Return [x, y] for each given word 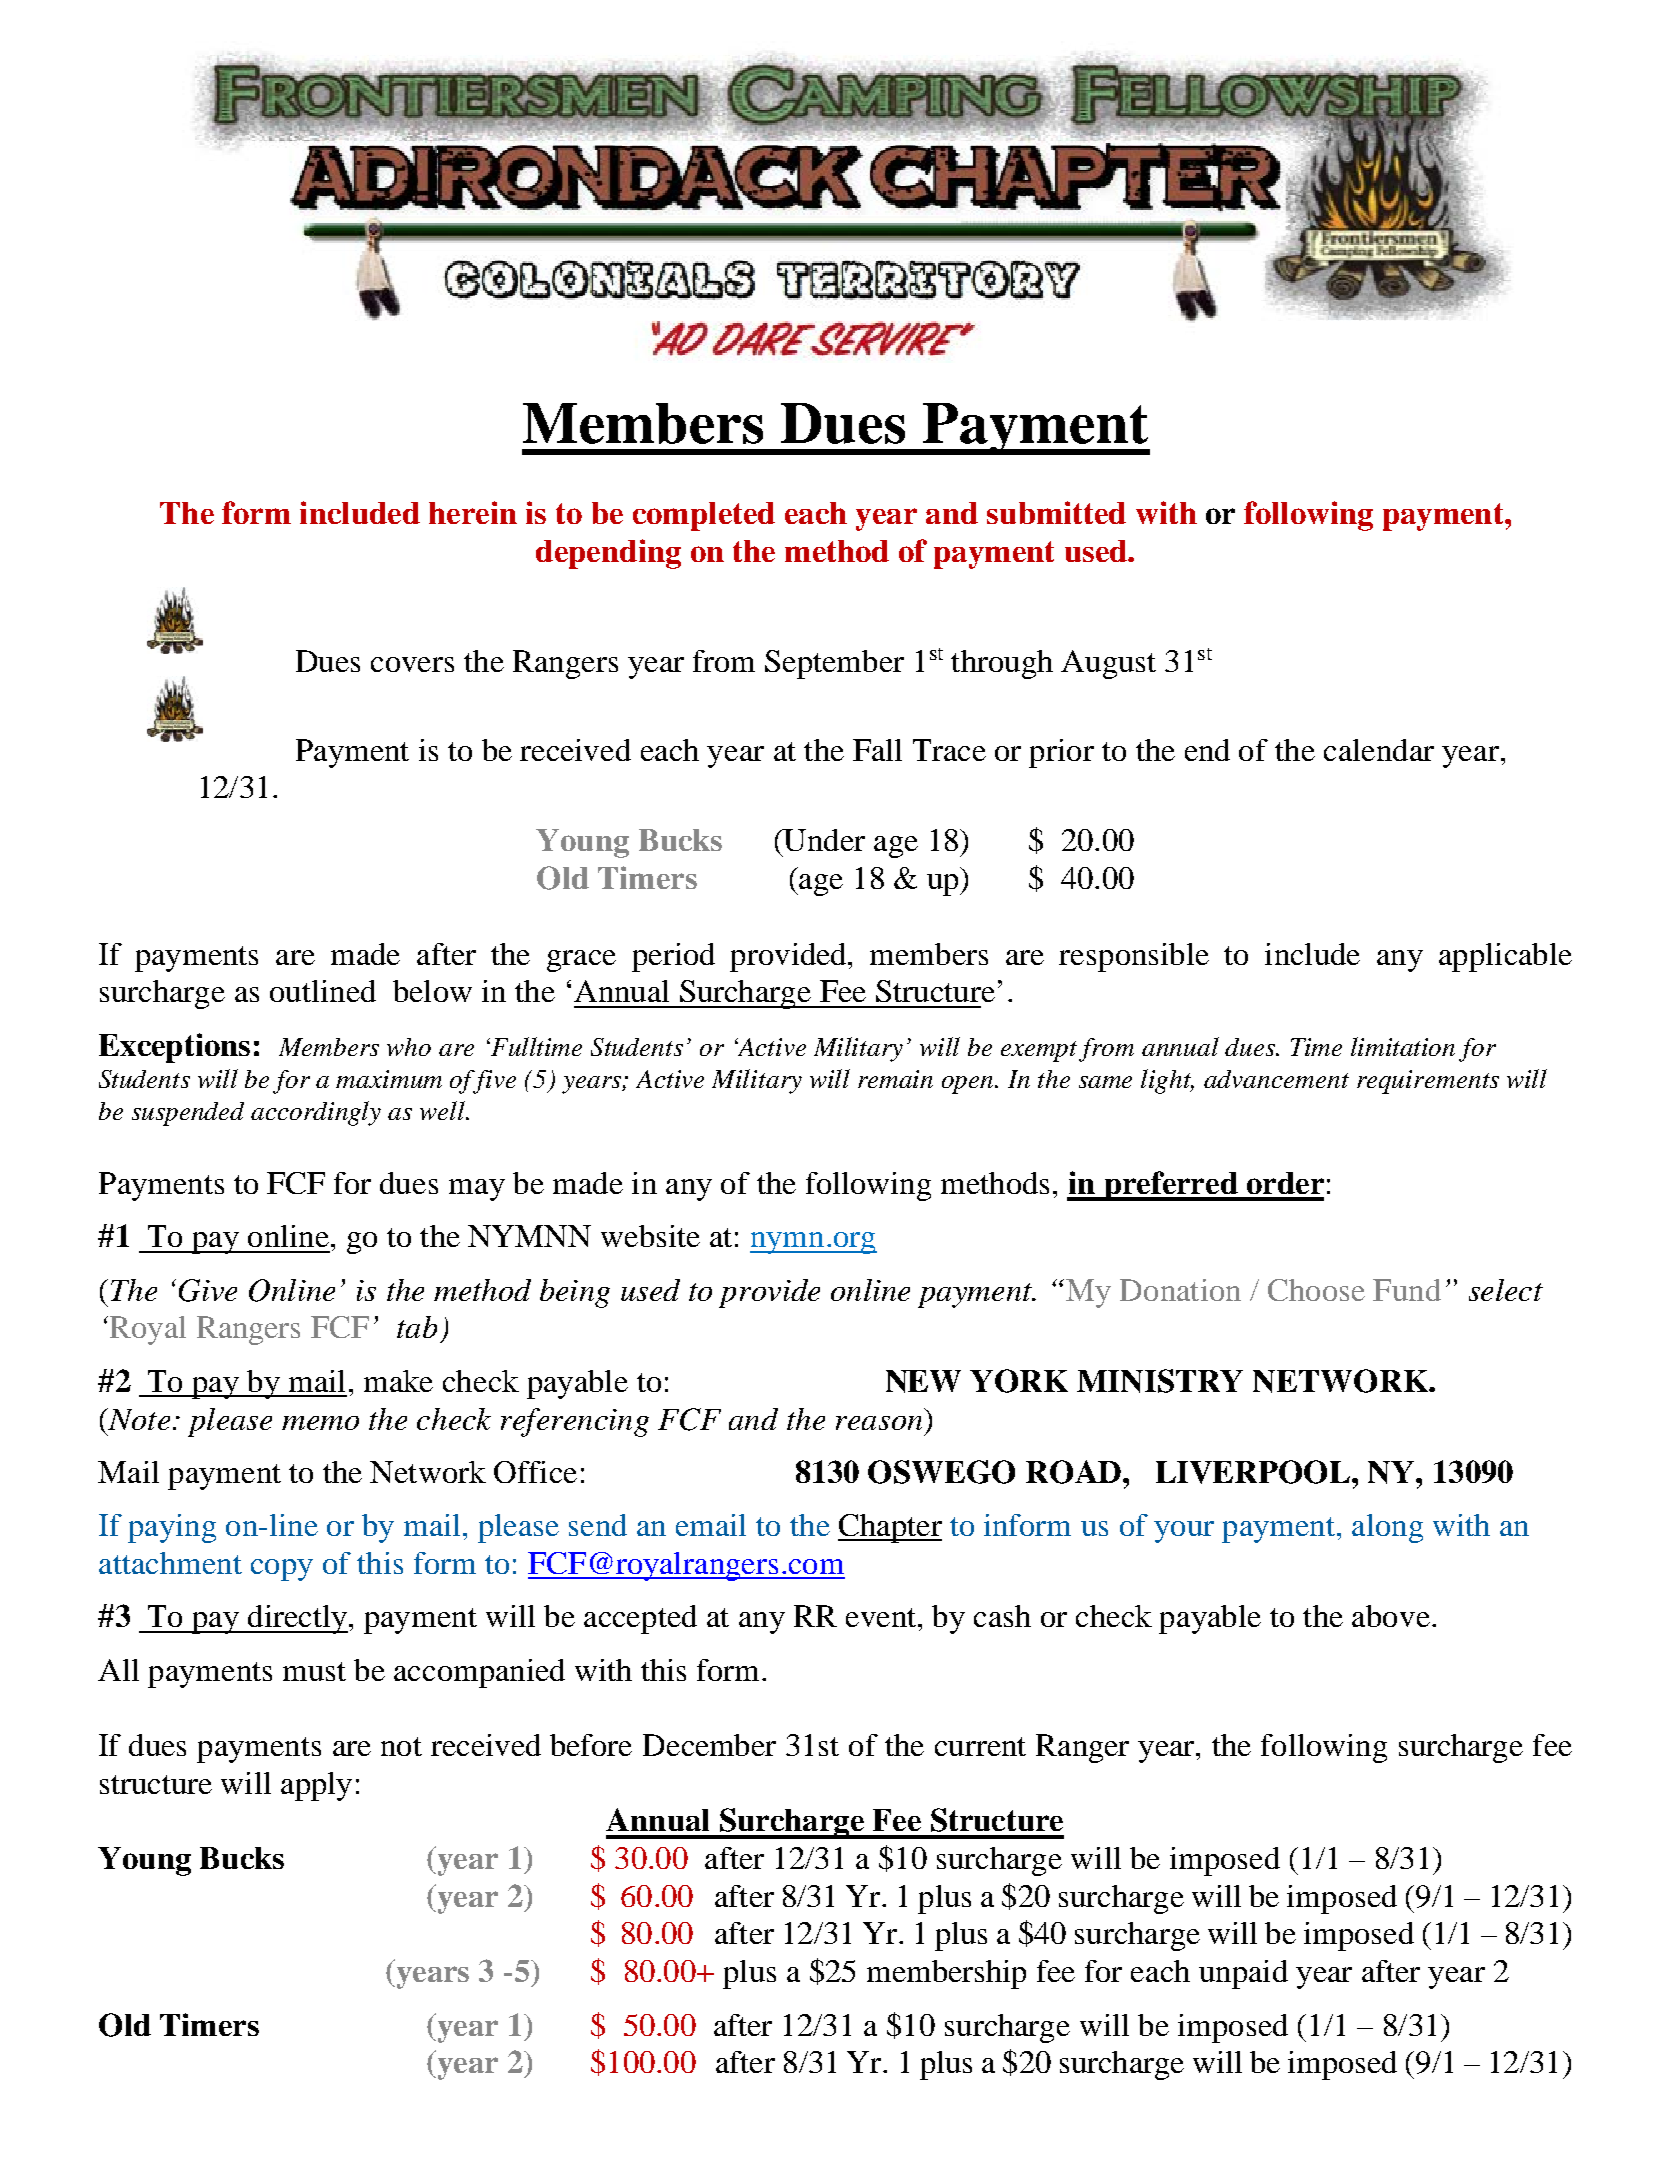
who [409, 1047]
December [709, 1745]
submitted [1056, 512]
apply [316, 1786]
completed [704, 516]
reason [879, 1423]
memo [320, 1423]
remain [895, 1079]
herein [473, 512]
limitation [1403, 1046]
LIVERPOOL [1254, 1472]
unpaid [1243, 1974]
